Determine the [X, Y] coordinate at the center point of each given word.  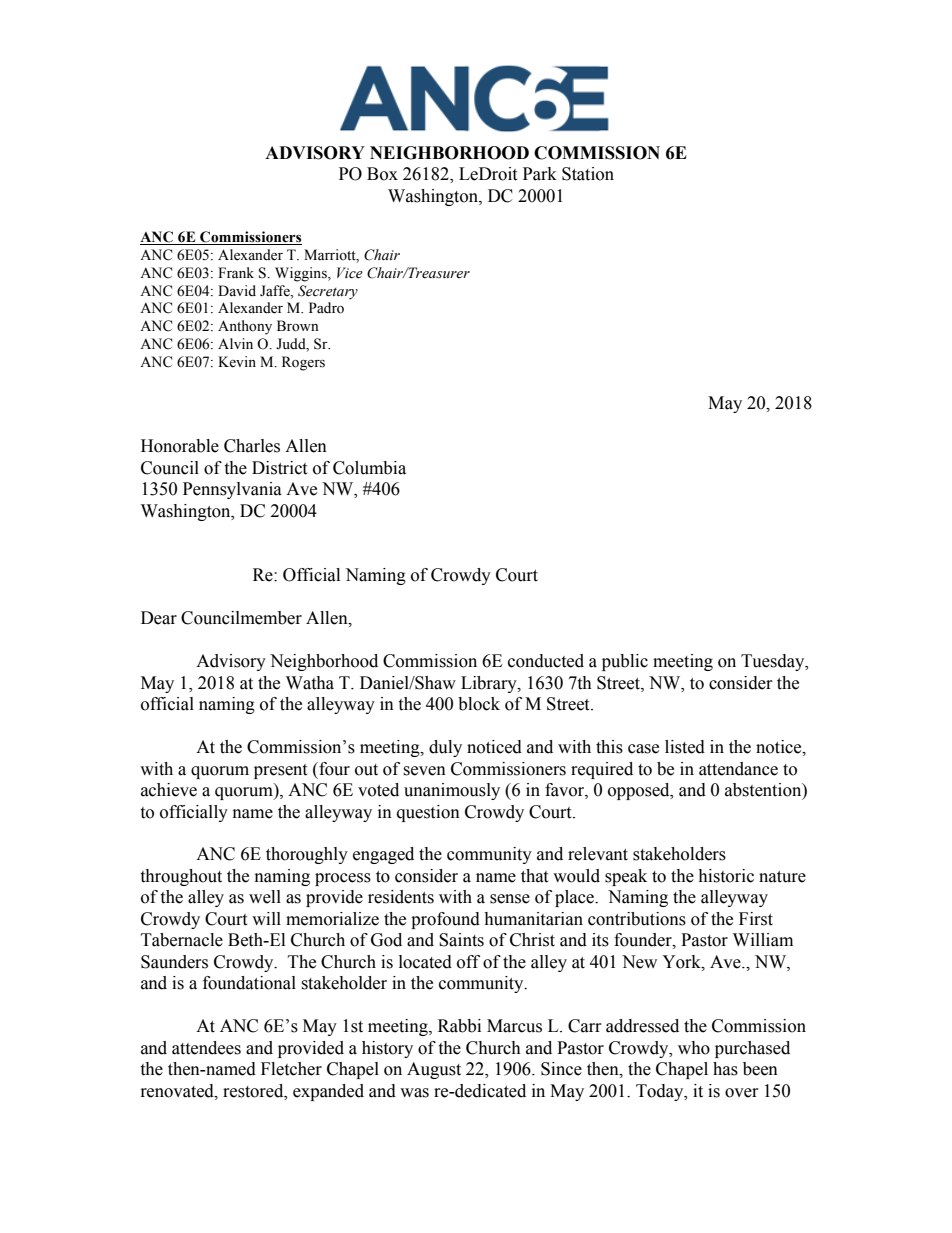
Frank [236, 272]
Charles [252, 446]
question [428, 813]
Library [490, 684]
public [625, 662]
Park [540, 174]
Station [588, 174]
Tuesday [774, 662]
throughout [181, 877]
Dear [159, 618]
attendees [206, 1048]
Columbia [369, 468]
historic [726, 876]
